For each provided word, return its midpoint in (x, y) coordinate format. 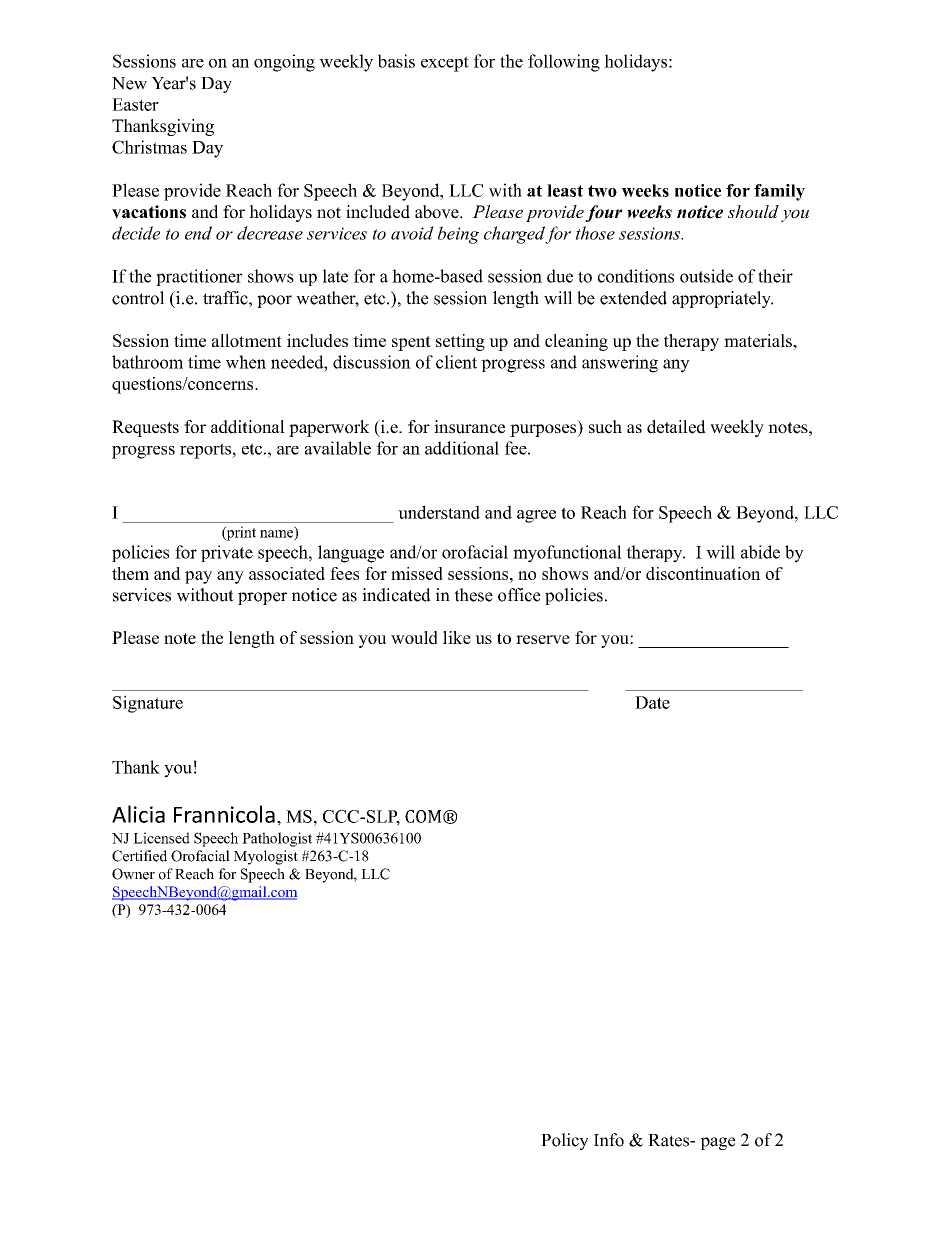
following (564, 63)
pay (198, 577)
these (473, 595)
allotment (247, 340)
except (445, 64)
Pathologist (277, 839)
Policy (564, 1141)
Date (652, 702)
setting (460, 342)
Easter (135, 104)
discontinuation (703, 573)
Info (609, 1140)
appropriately (722, 299)
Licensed (161, 838)
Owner (133, 874)
